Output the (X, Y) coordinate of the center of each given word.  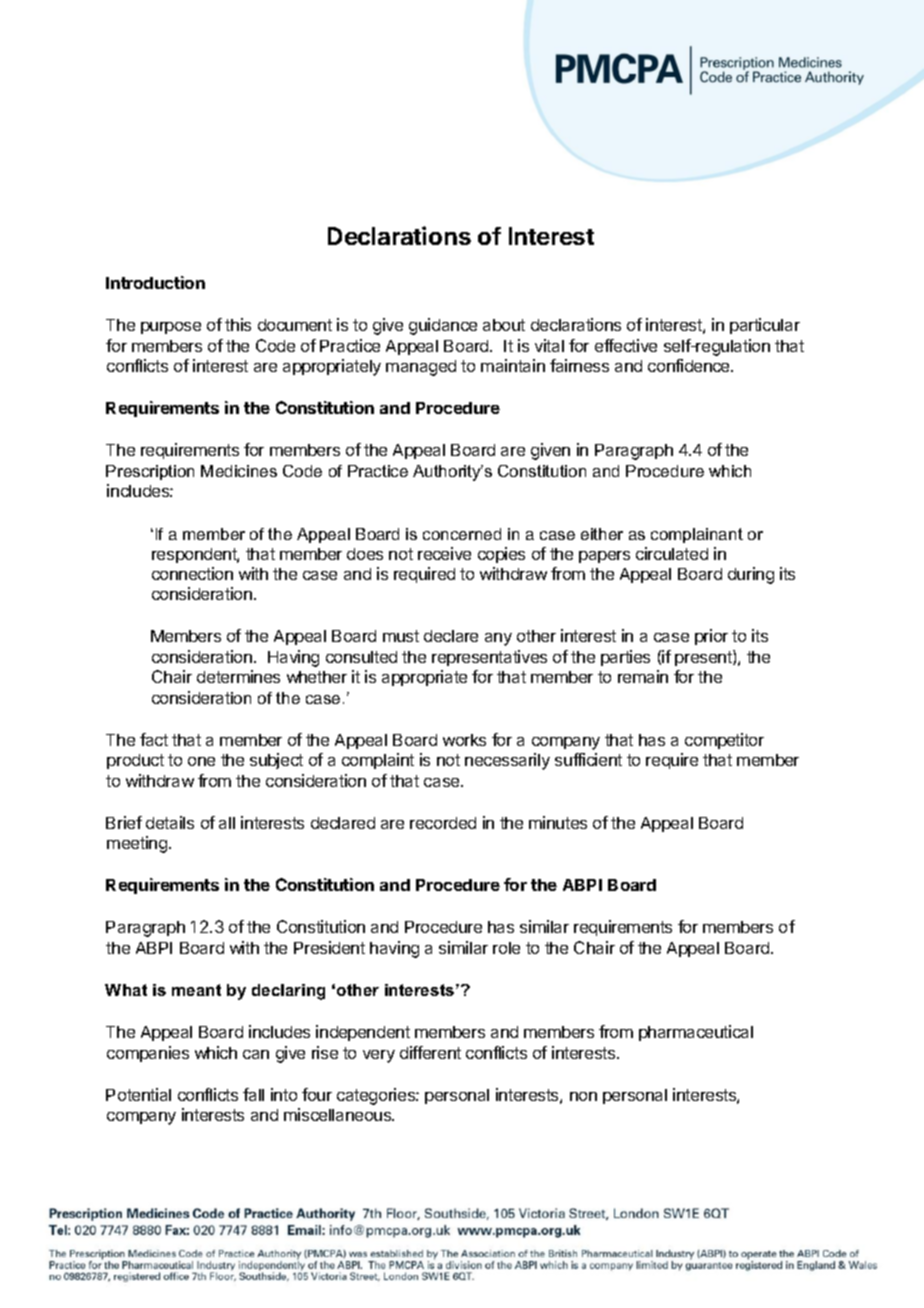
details (170, 822)
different (430, 1052)
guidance (443, 326)
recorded (443, 823)
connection (192, 573)
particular (765, 326)
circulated (672, 553)
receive (444, 553)
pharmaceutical (696, 1033)
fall (253, 1094)
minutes (558, 822)
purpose (171, 328)
